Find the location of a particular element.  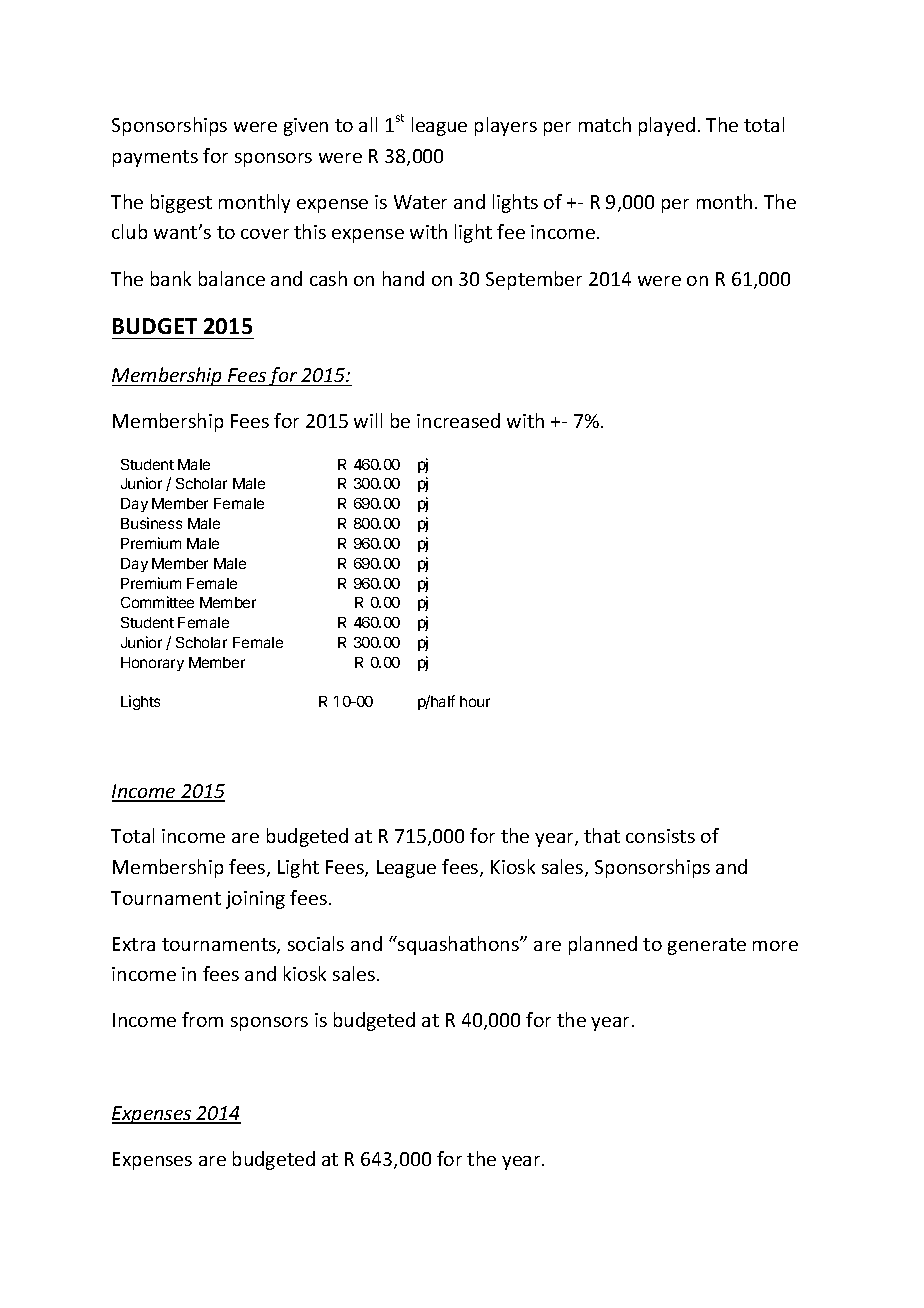

increased is located at coordinates (458, 420).
